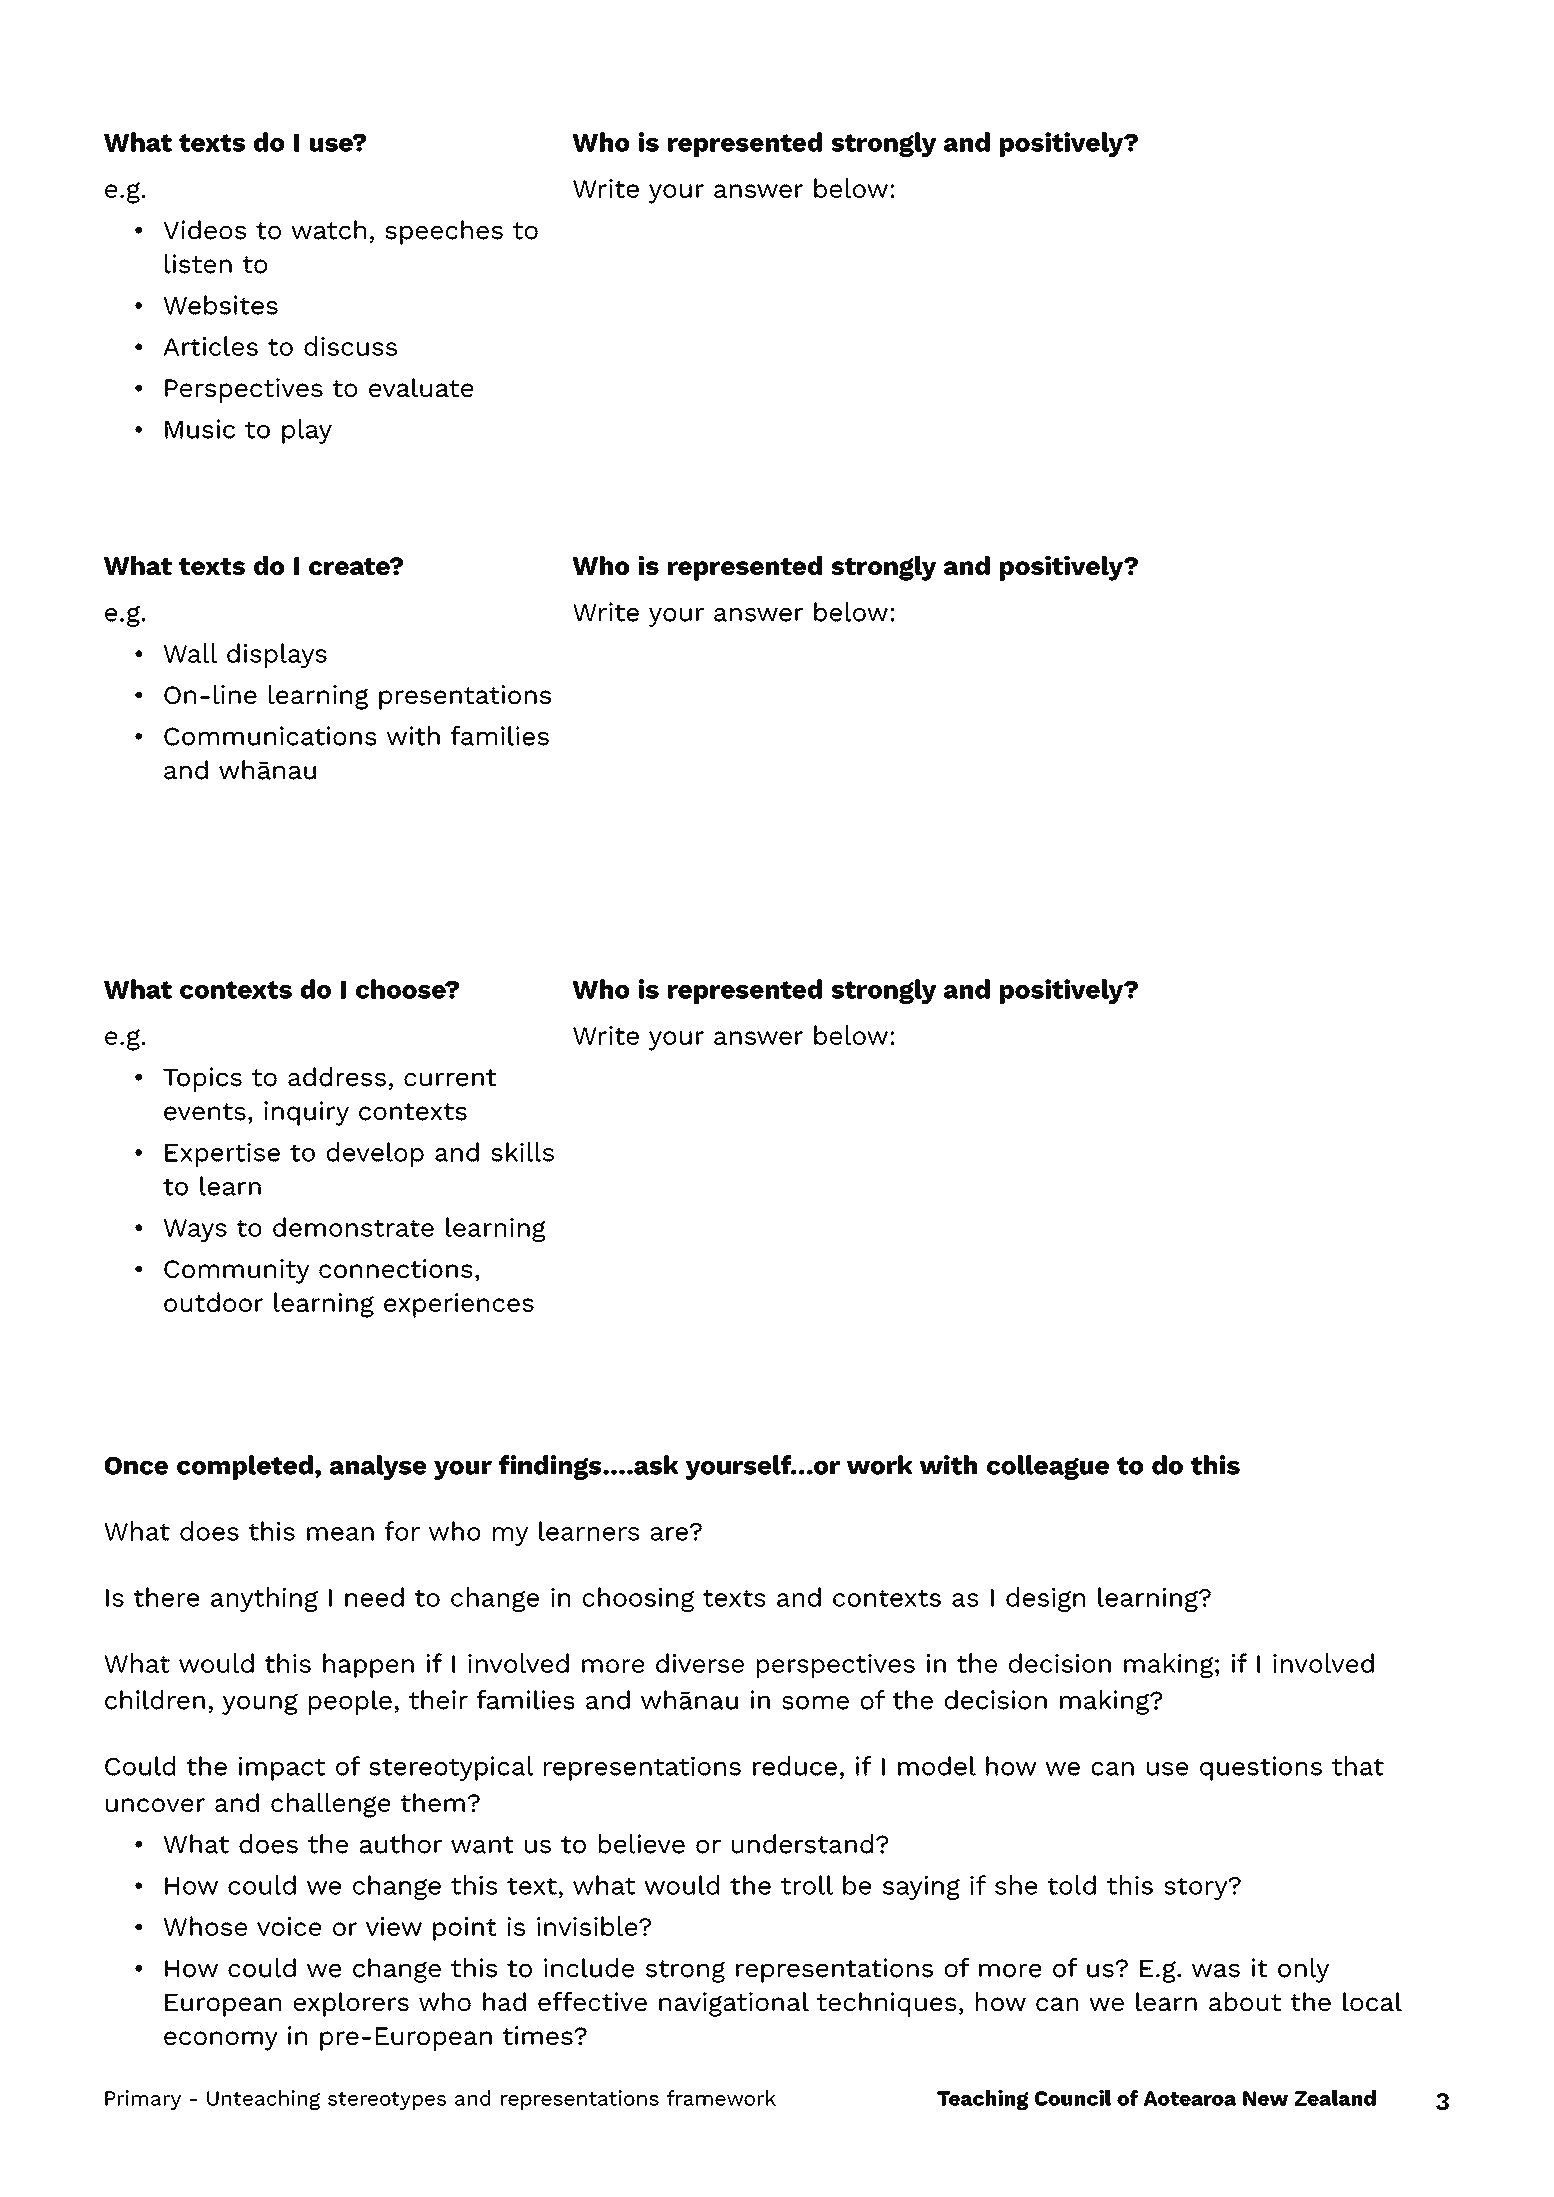  Describe the element at coordinates (1245, 2001) in the screenshot. I see `about` at that location.
